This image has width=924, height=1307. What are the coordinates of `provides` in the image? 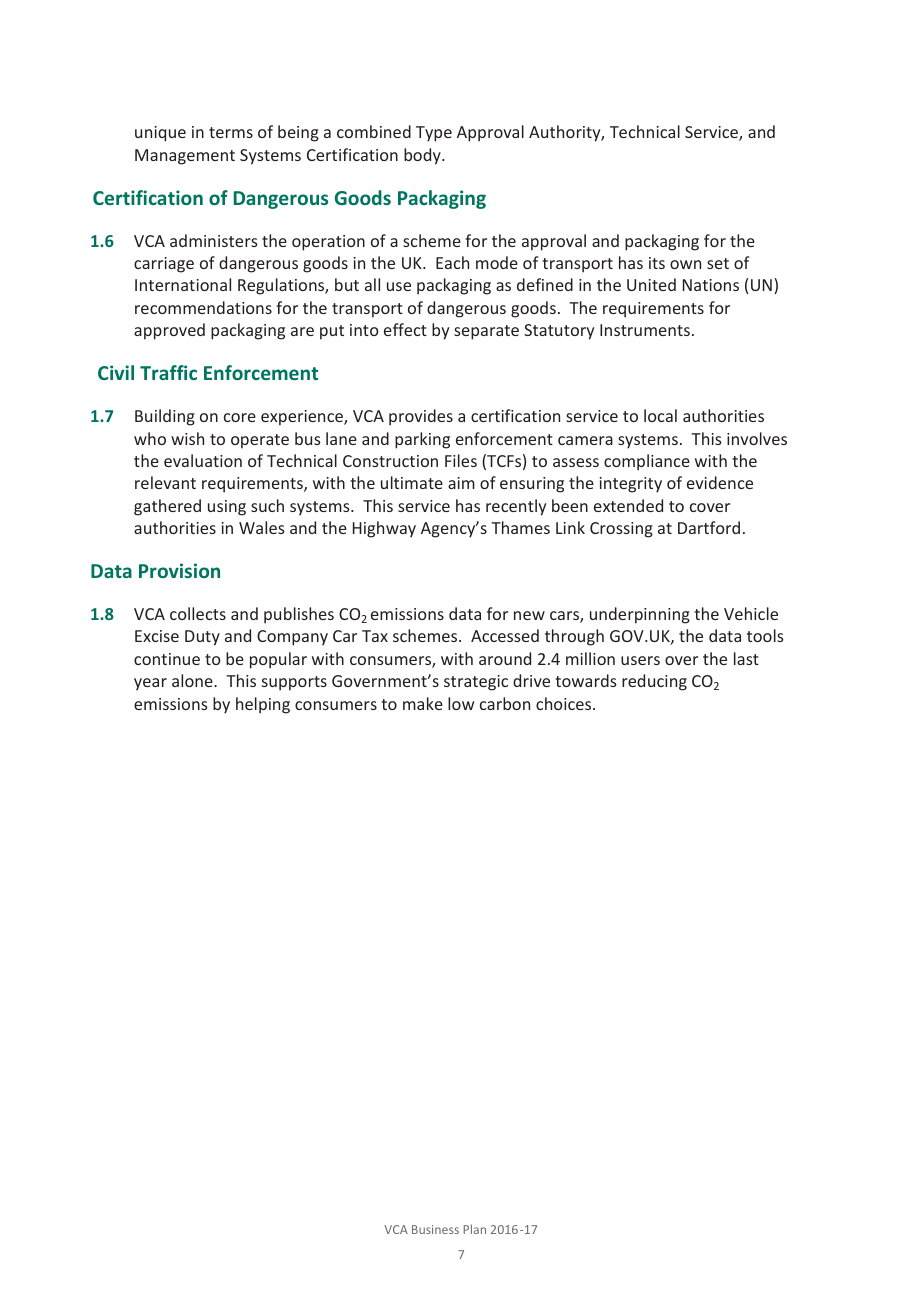 It's located at (421, 417).
